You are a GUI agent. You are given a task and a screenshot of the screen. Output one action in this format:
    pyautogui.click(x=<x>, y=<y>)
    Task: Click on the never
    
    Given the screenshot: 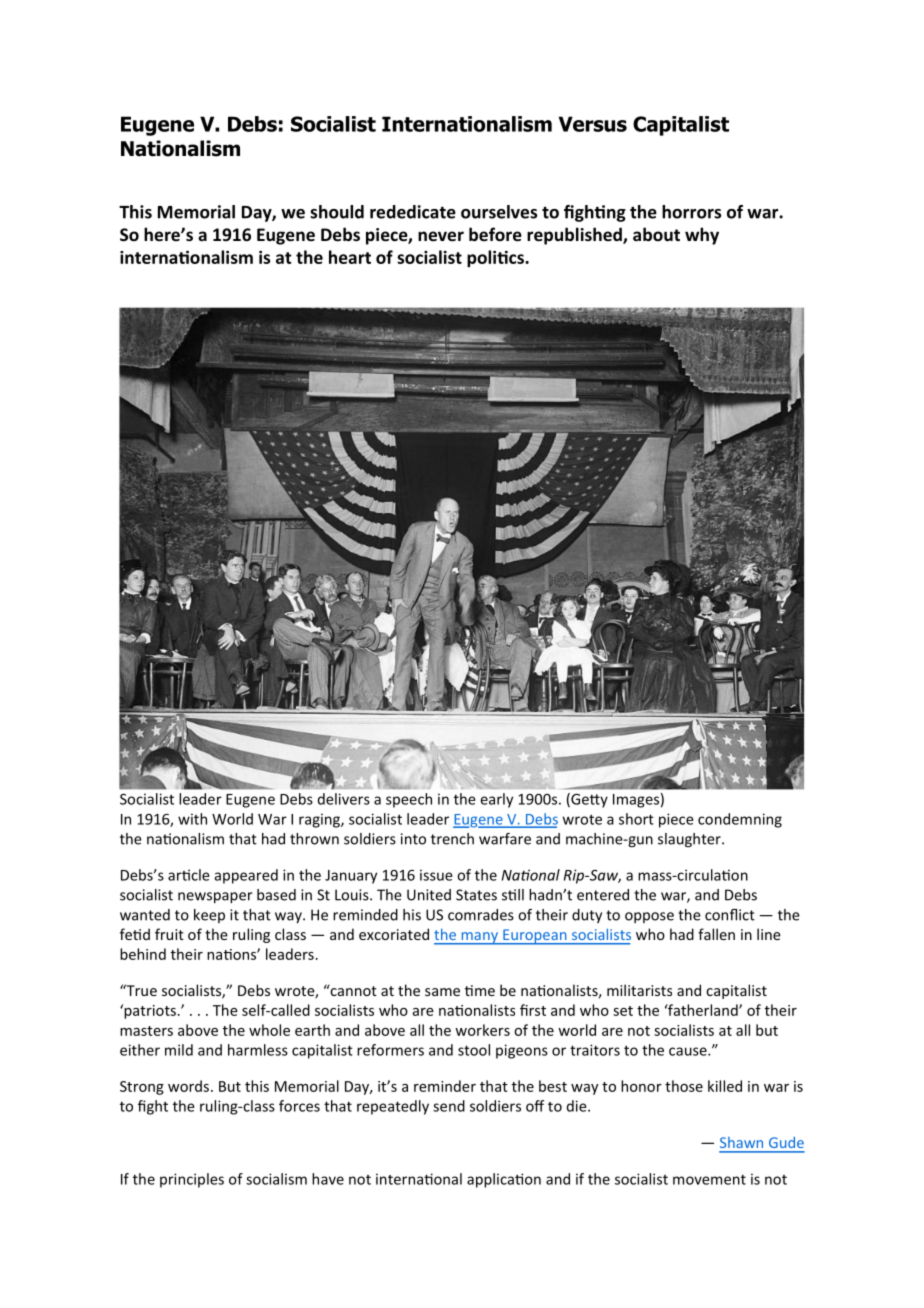 What is the action you would take?
    pyautogui.click(x=441, y=236)
